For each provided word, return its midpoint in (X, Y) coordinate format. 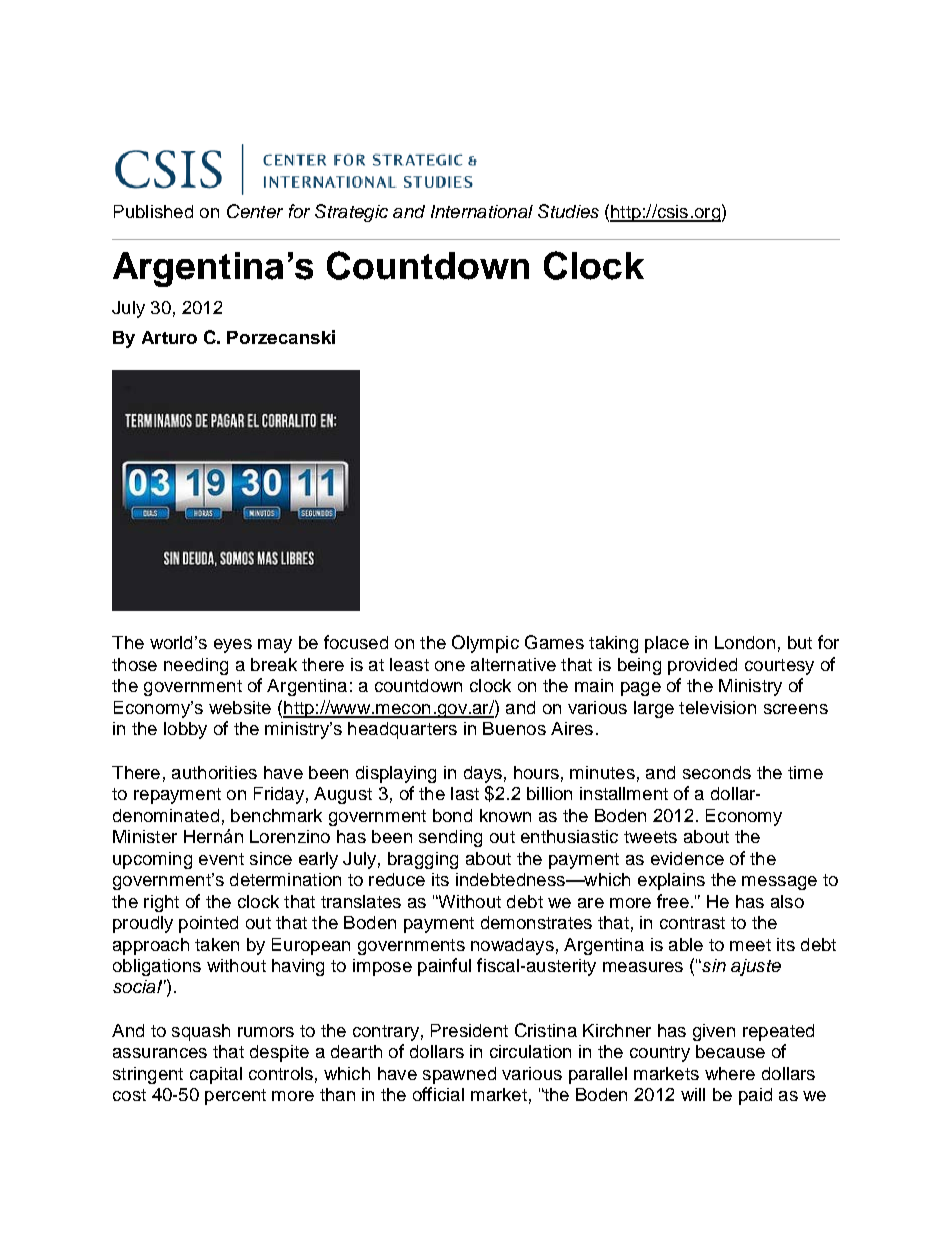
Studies (568, 211)
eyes (233, 646)
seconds (717, 772)
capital (216, 1075)
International (482, 211)
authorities (214, 772)
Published (153, 211)
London (745, 642)
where (730, 1073)
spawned (459, 1075)
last (465, 793)
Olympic (485, 644)
